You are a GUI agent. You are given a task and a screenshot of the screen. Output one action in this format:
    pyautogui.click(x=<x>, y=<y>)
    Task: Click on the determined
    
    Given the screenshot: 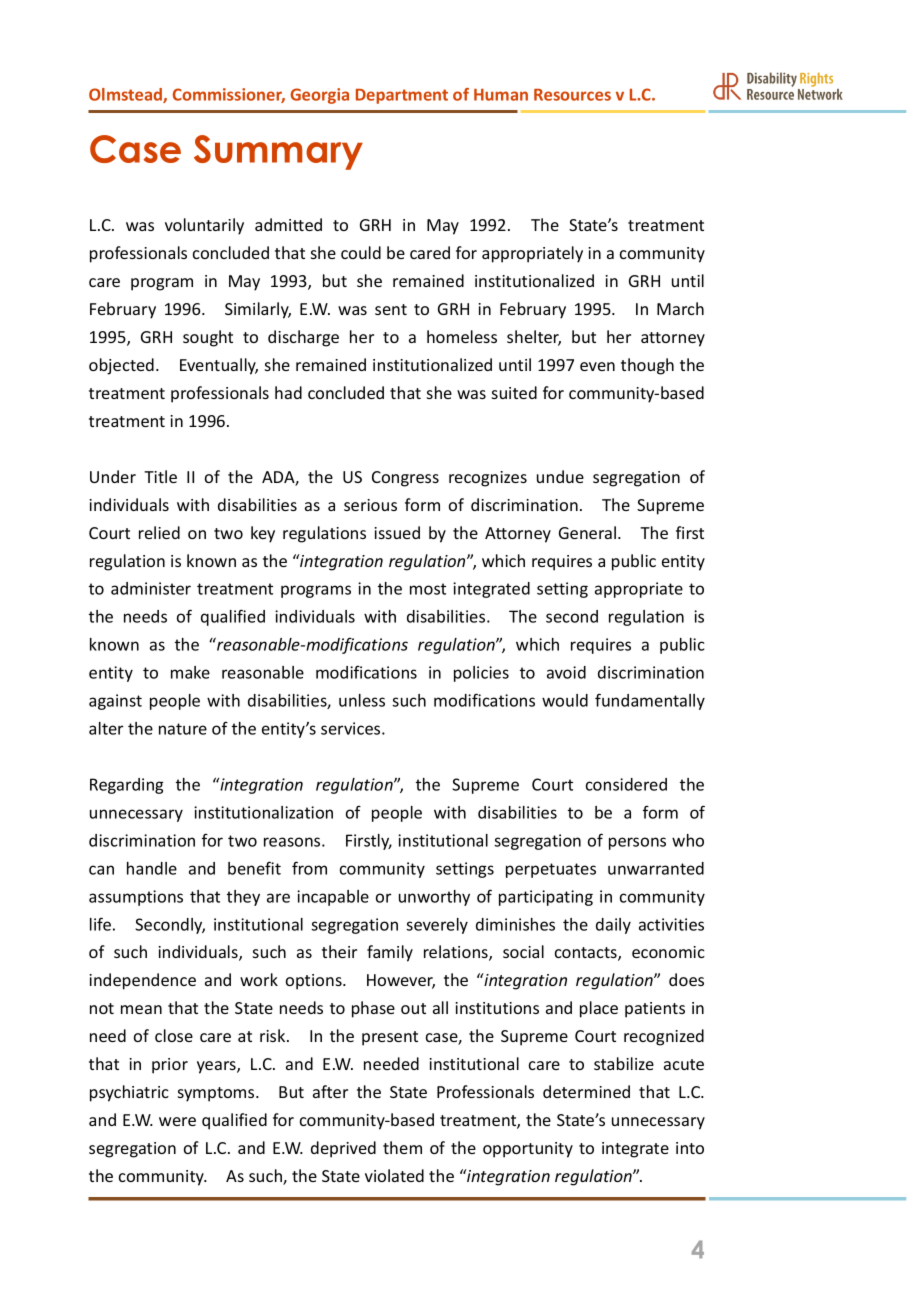 What is the action you would take?
    pyautogui.click(x=586, y=1091)
